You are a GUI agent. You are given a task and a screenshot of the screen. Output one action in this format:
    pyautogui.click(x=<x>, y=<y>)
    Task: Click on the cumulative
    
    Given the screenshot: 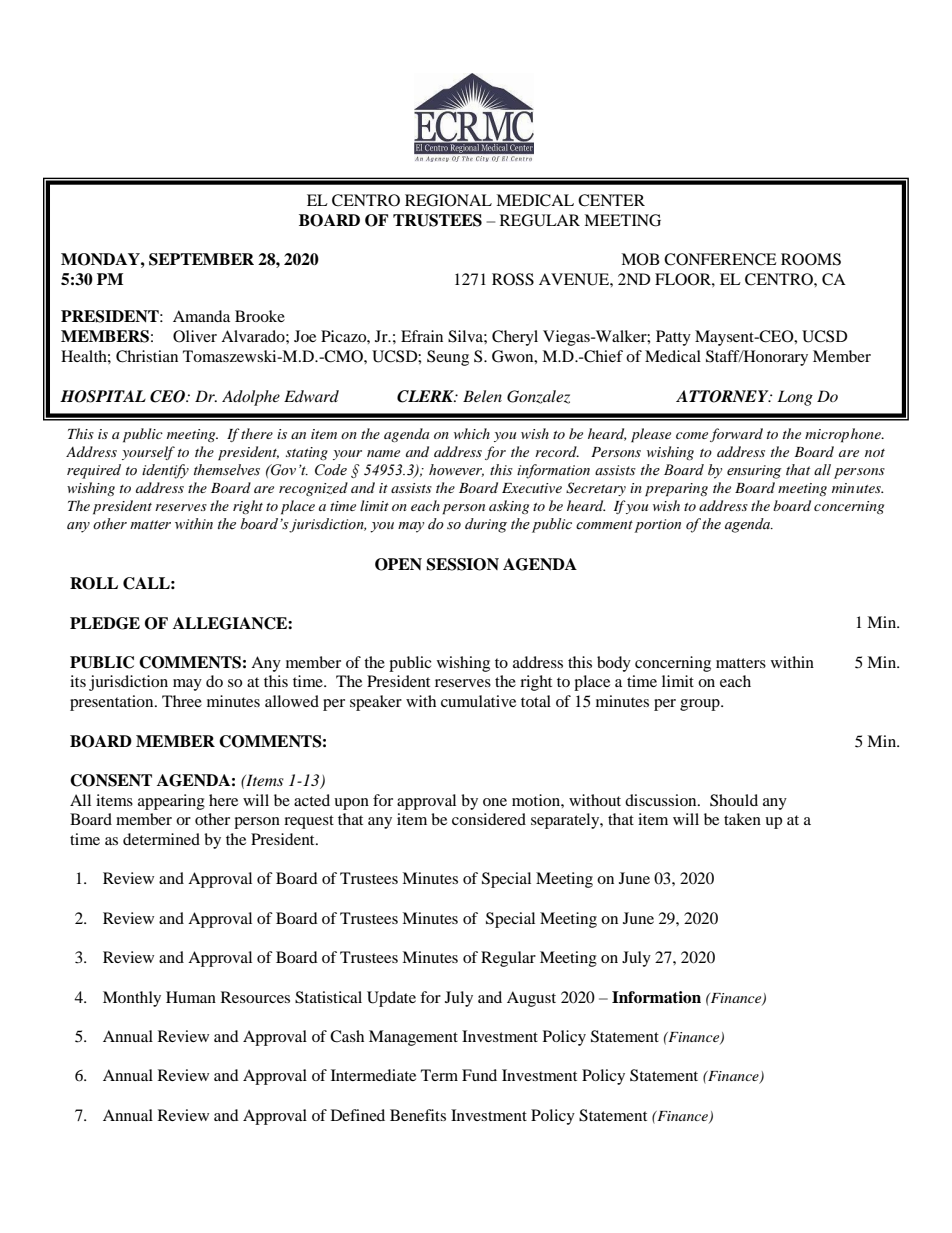 What is the action you would take?
    pyautogui.click(x=478, y=701)
